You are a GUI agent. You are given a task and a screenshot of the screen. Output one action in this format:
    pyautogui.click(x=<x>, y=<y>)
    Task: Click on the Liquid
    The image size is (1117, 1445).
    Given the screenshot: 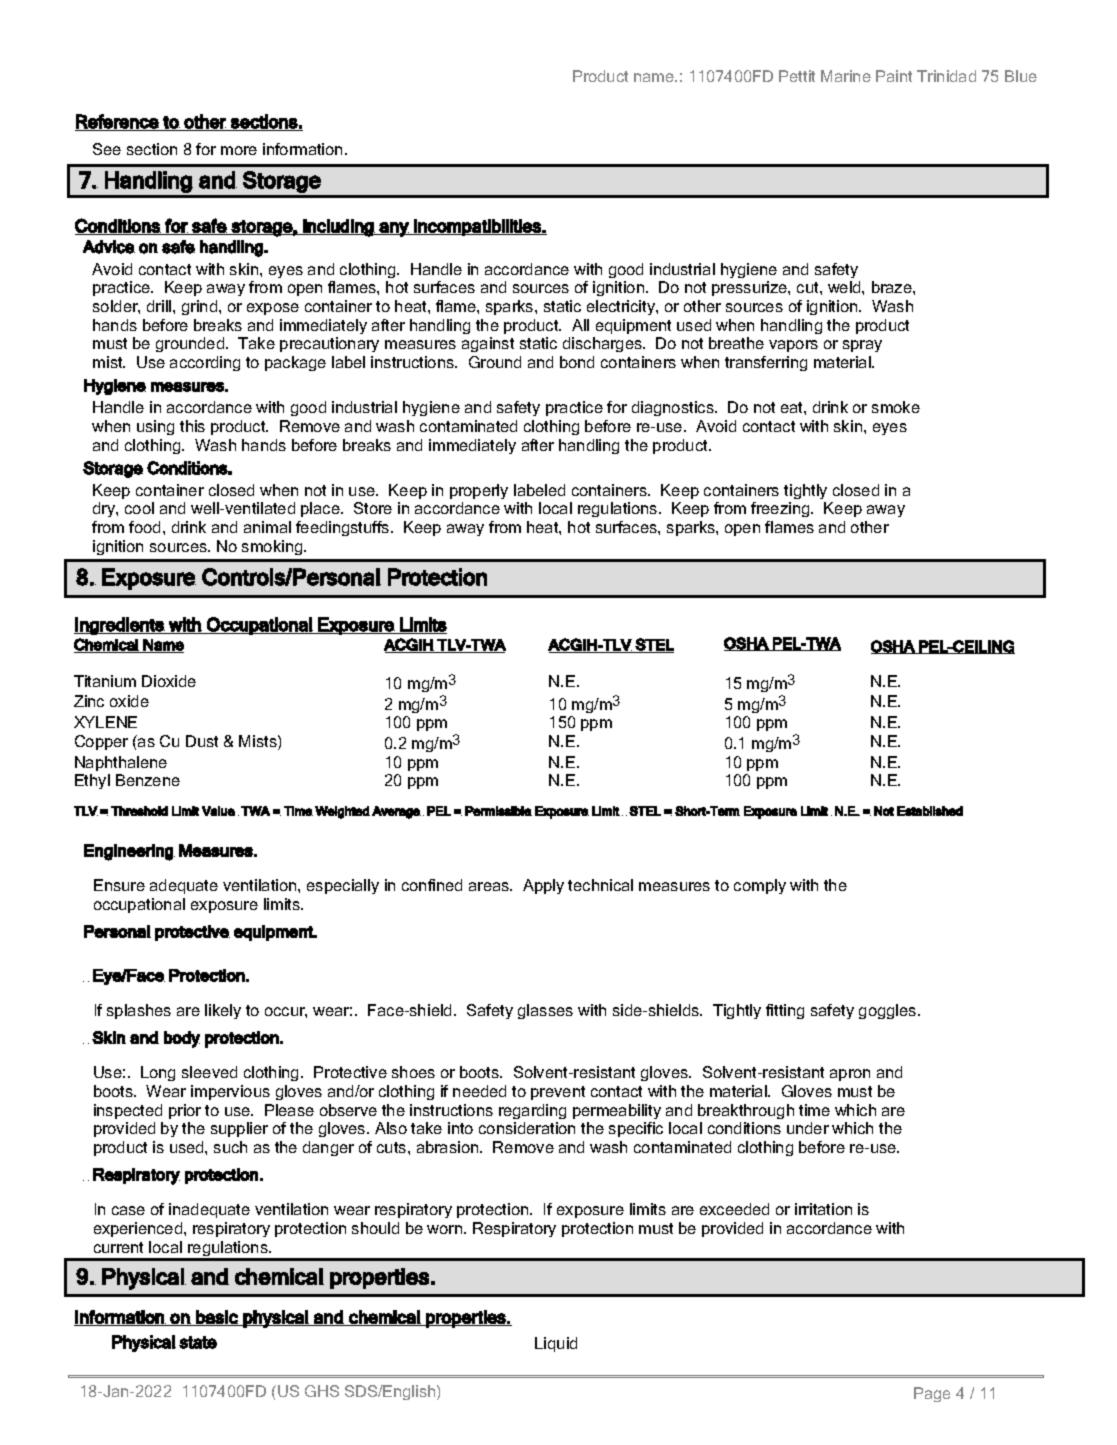 What is the action you would take?
    pyautogui.click(x=556, y=1344)
